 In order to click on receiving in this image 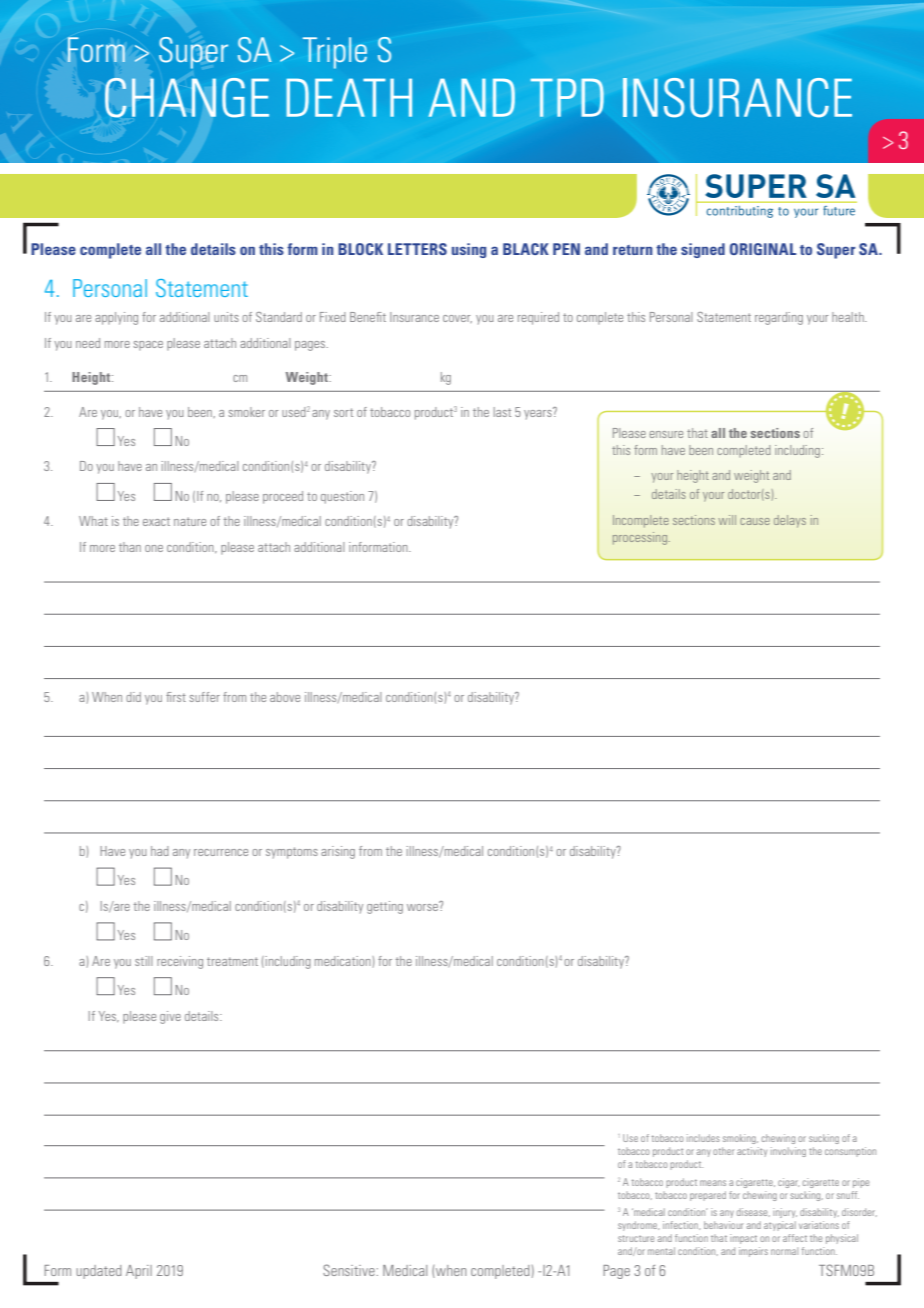, I will do `click(180, 962)`.
